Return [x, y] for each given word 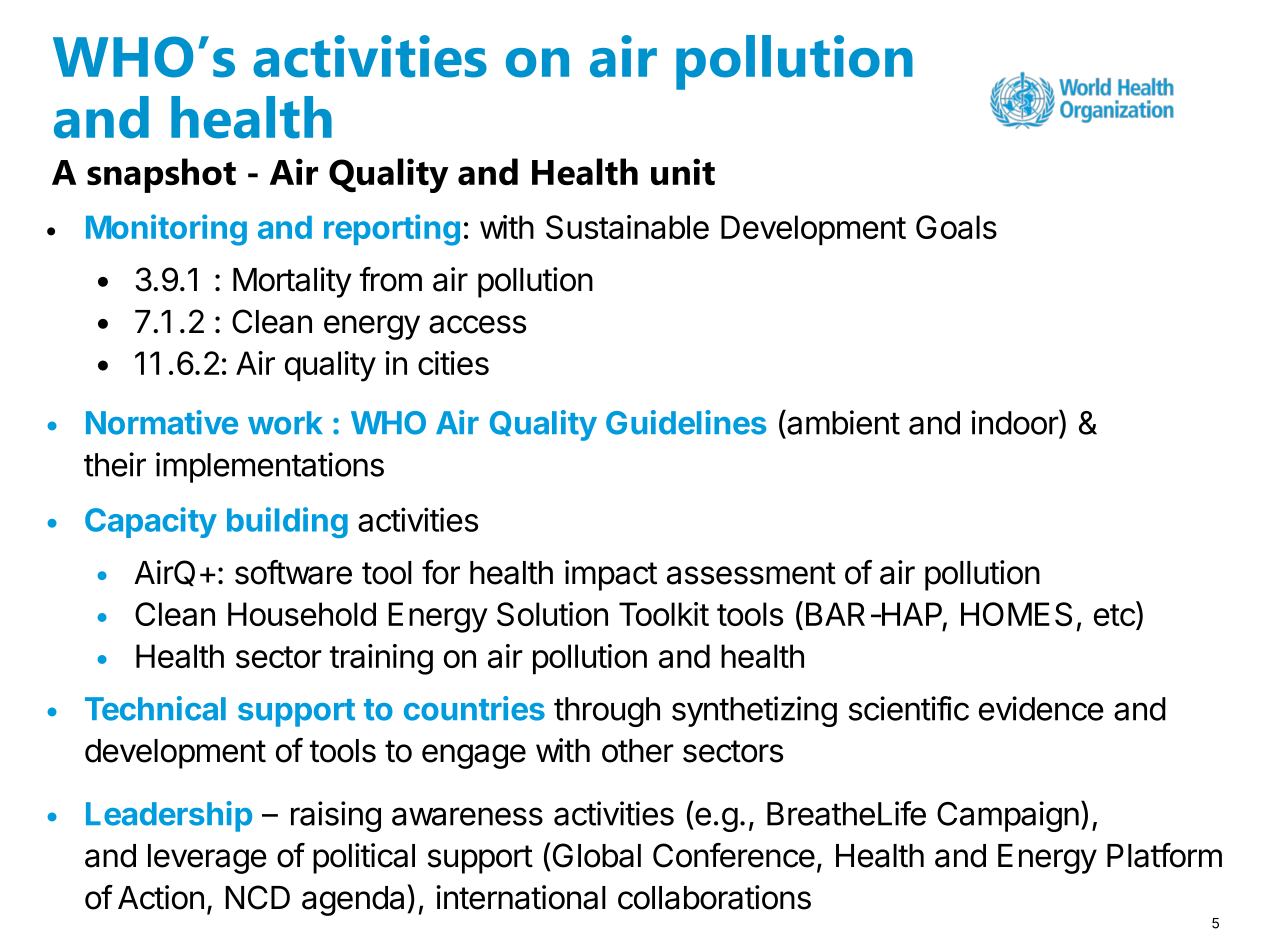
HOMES [1016, 614]
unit [683, 171]
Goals [956, 227]
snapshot [161, 175]
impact [611, 575]
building [287, 522]
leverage [207, 859]
